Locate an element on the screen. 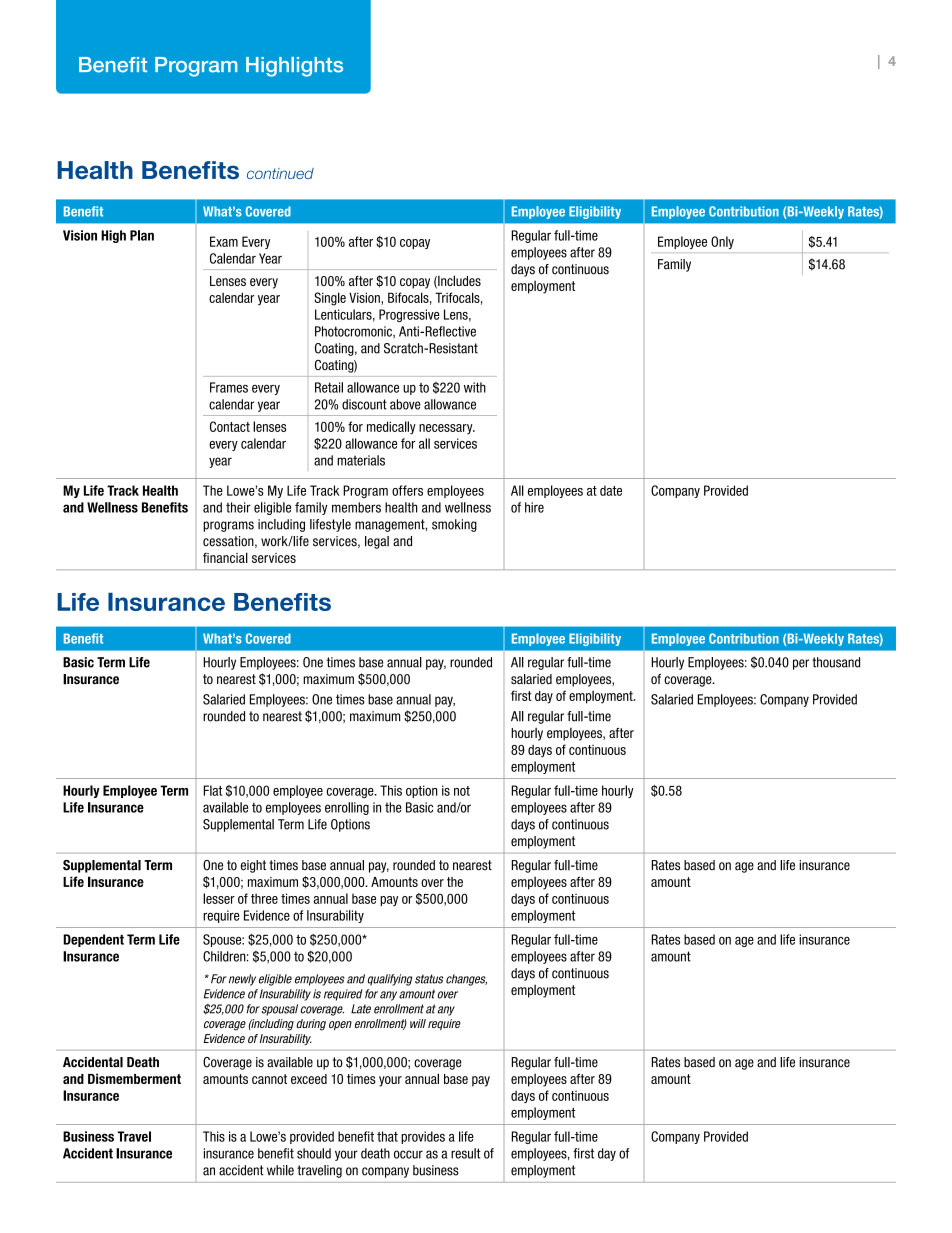  Progressive is located at coordinates (409, 315).
